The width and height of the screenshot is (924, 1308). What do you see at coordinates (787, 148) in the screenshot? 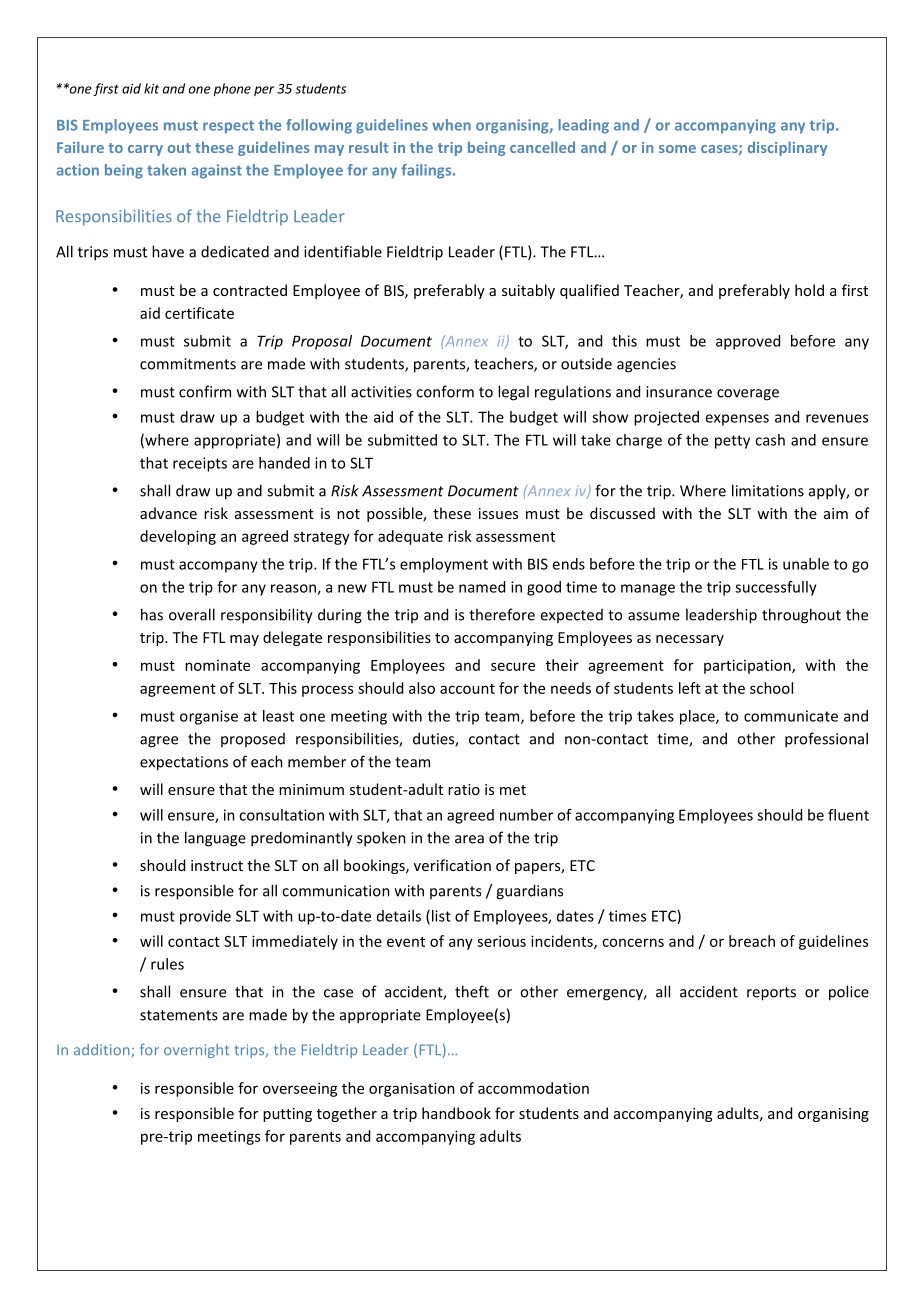
I see `disciplinary` at bounding box center [787, 148].
